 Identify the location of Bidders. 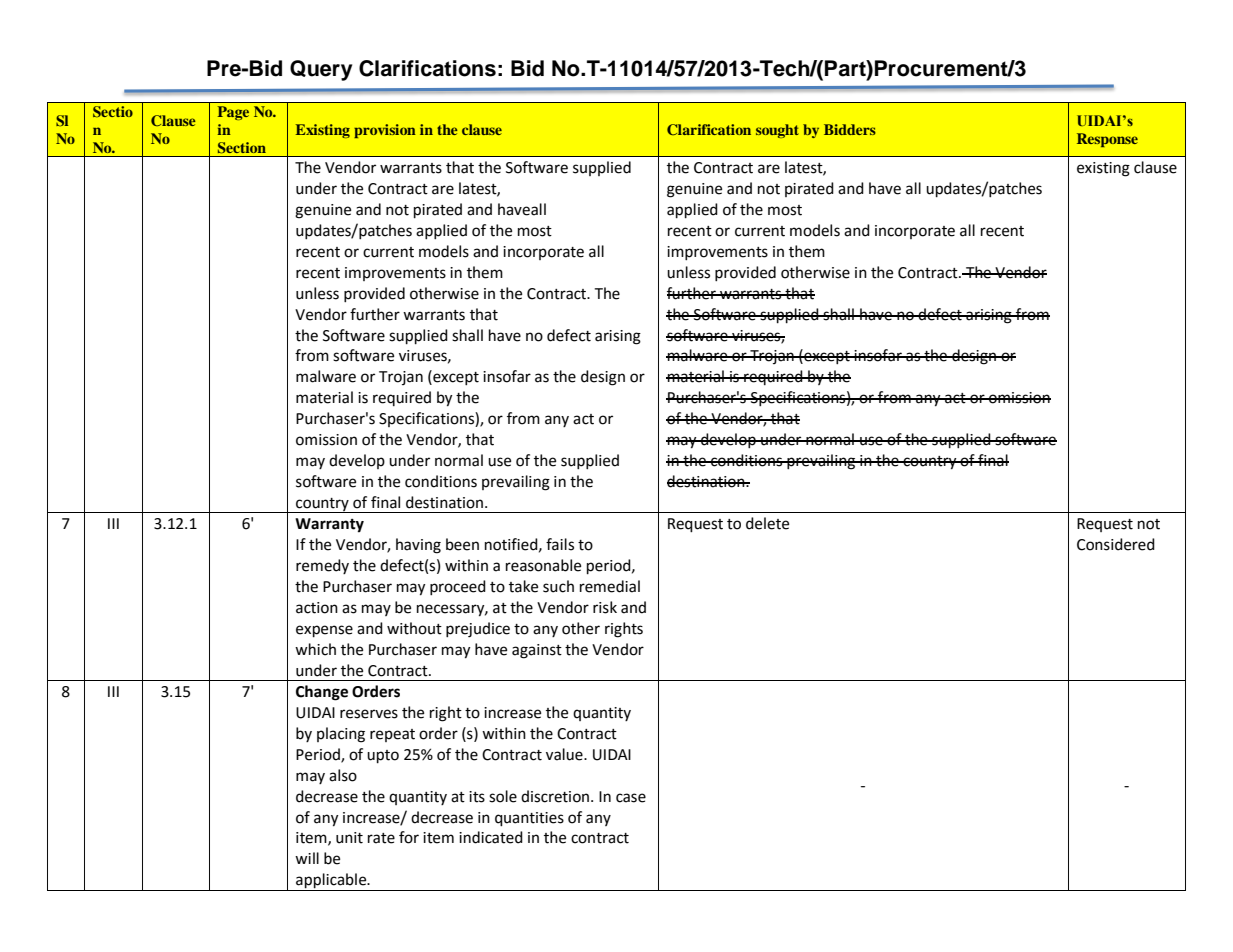
(850, 129).
